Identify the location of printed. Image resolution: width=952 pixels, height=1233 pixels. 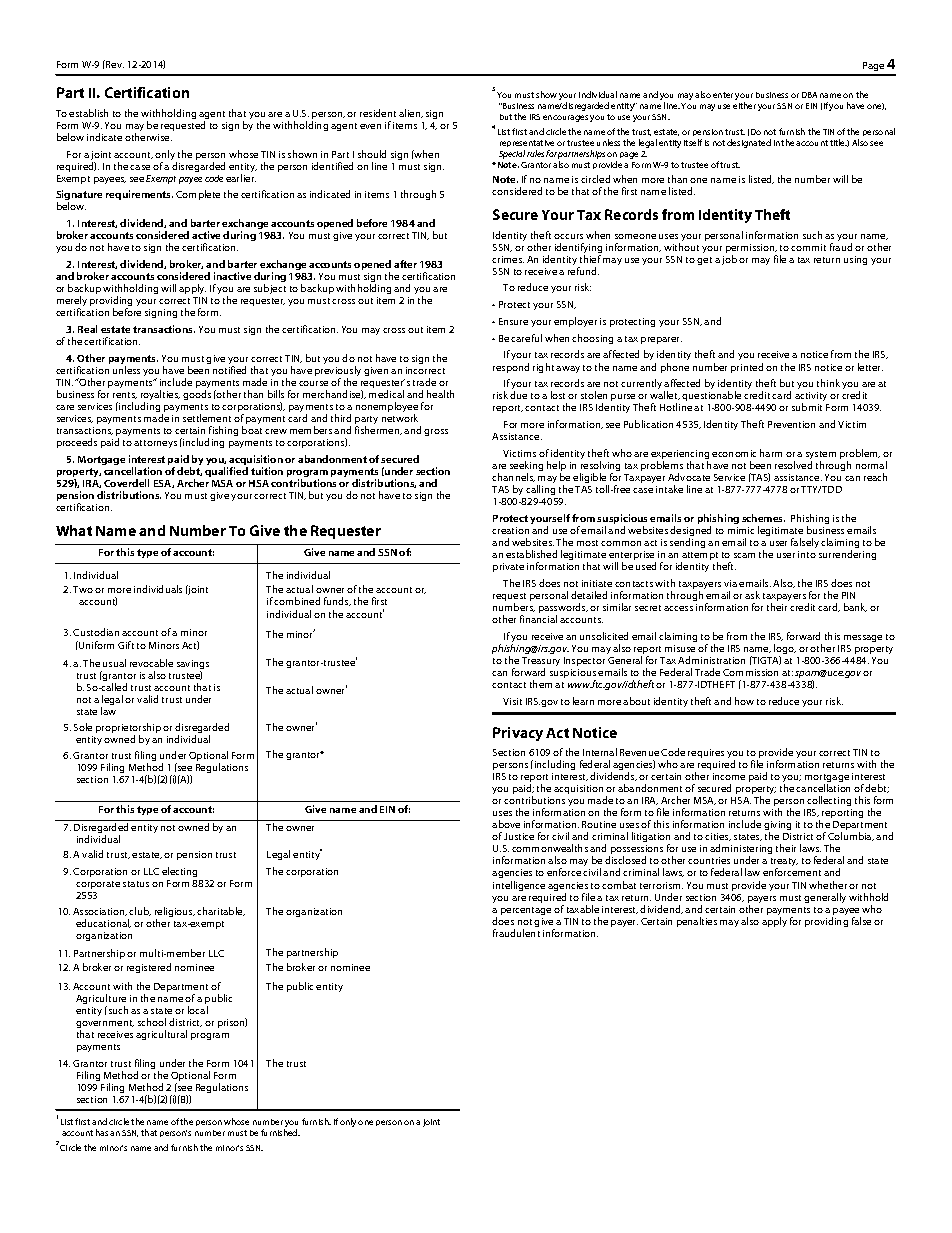
(747, 368).
